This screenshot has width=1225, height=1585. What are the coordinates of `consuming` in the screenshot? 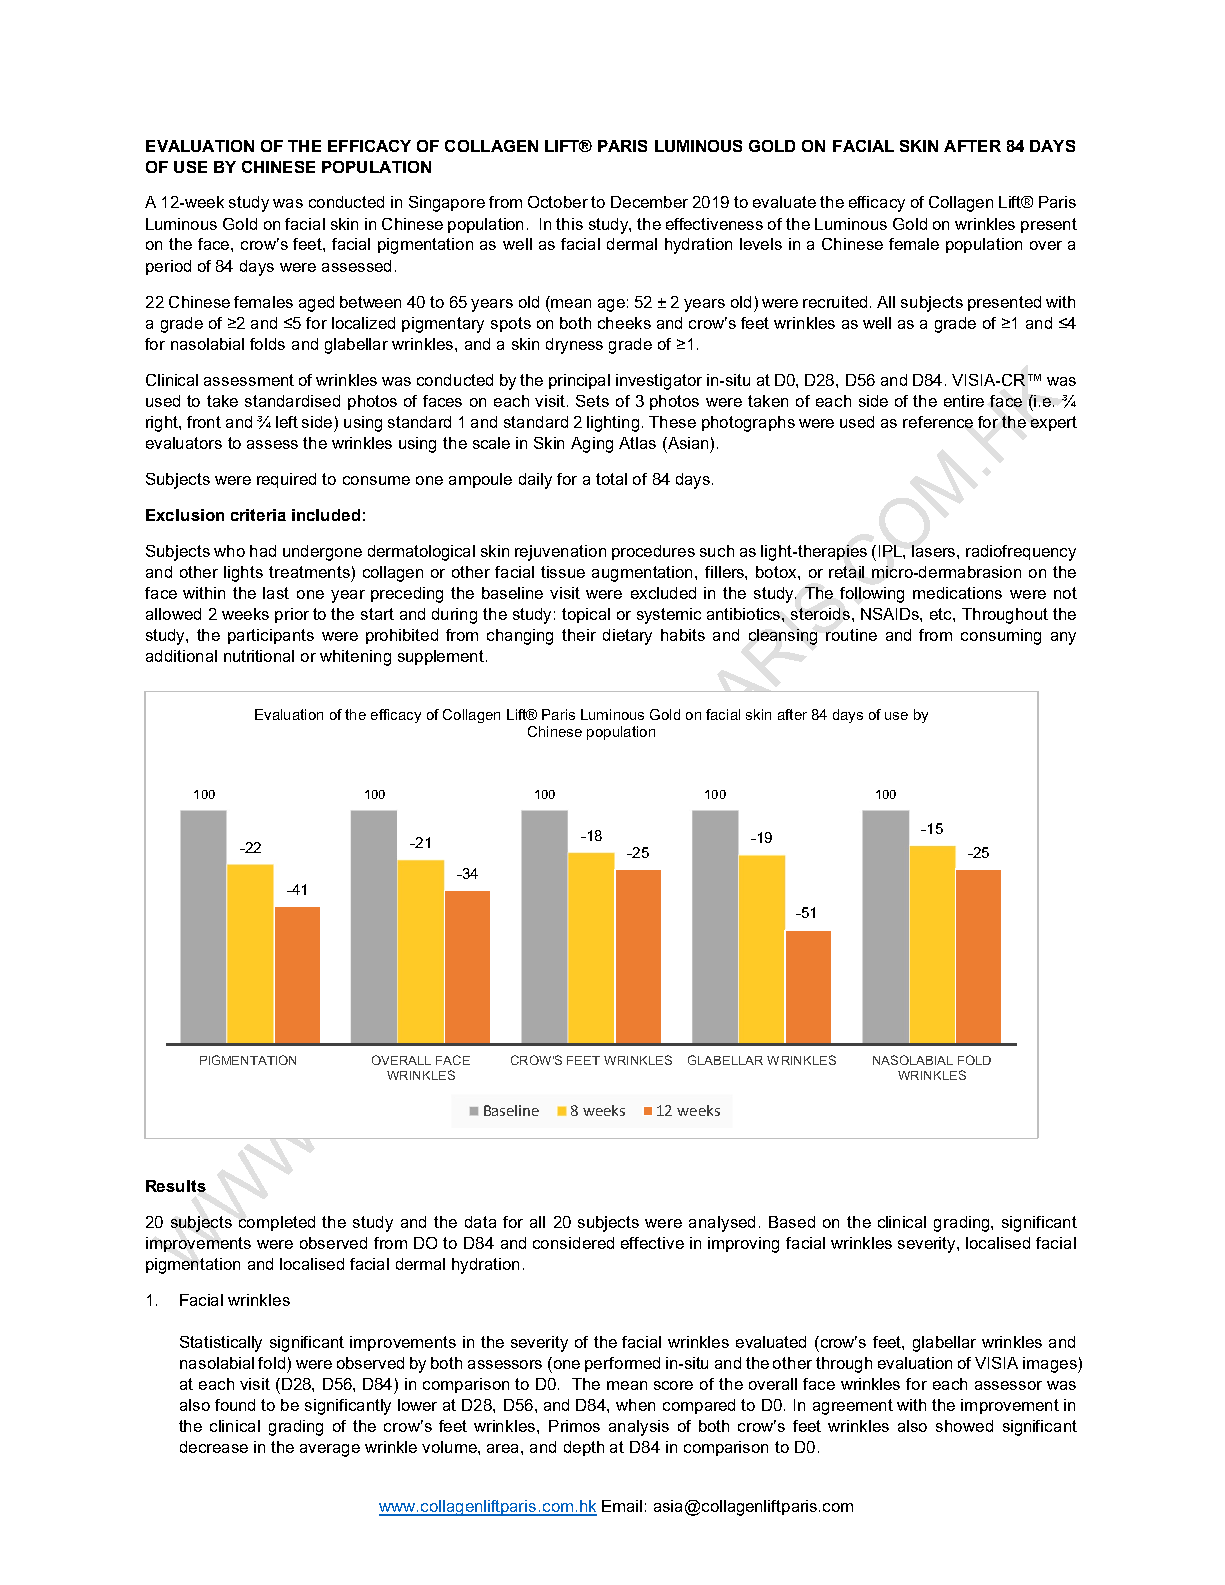 It's located at (1001, 637).
